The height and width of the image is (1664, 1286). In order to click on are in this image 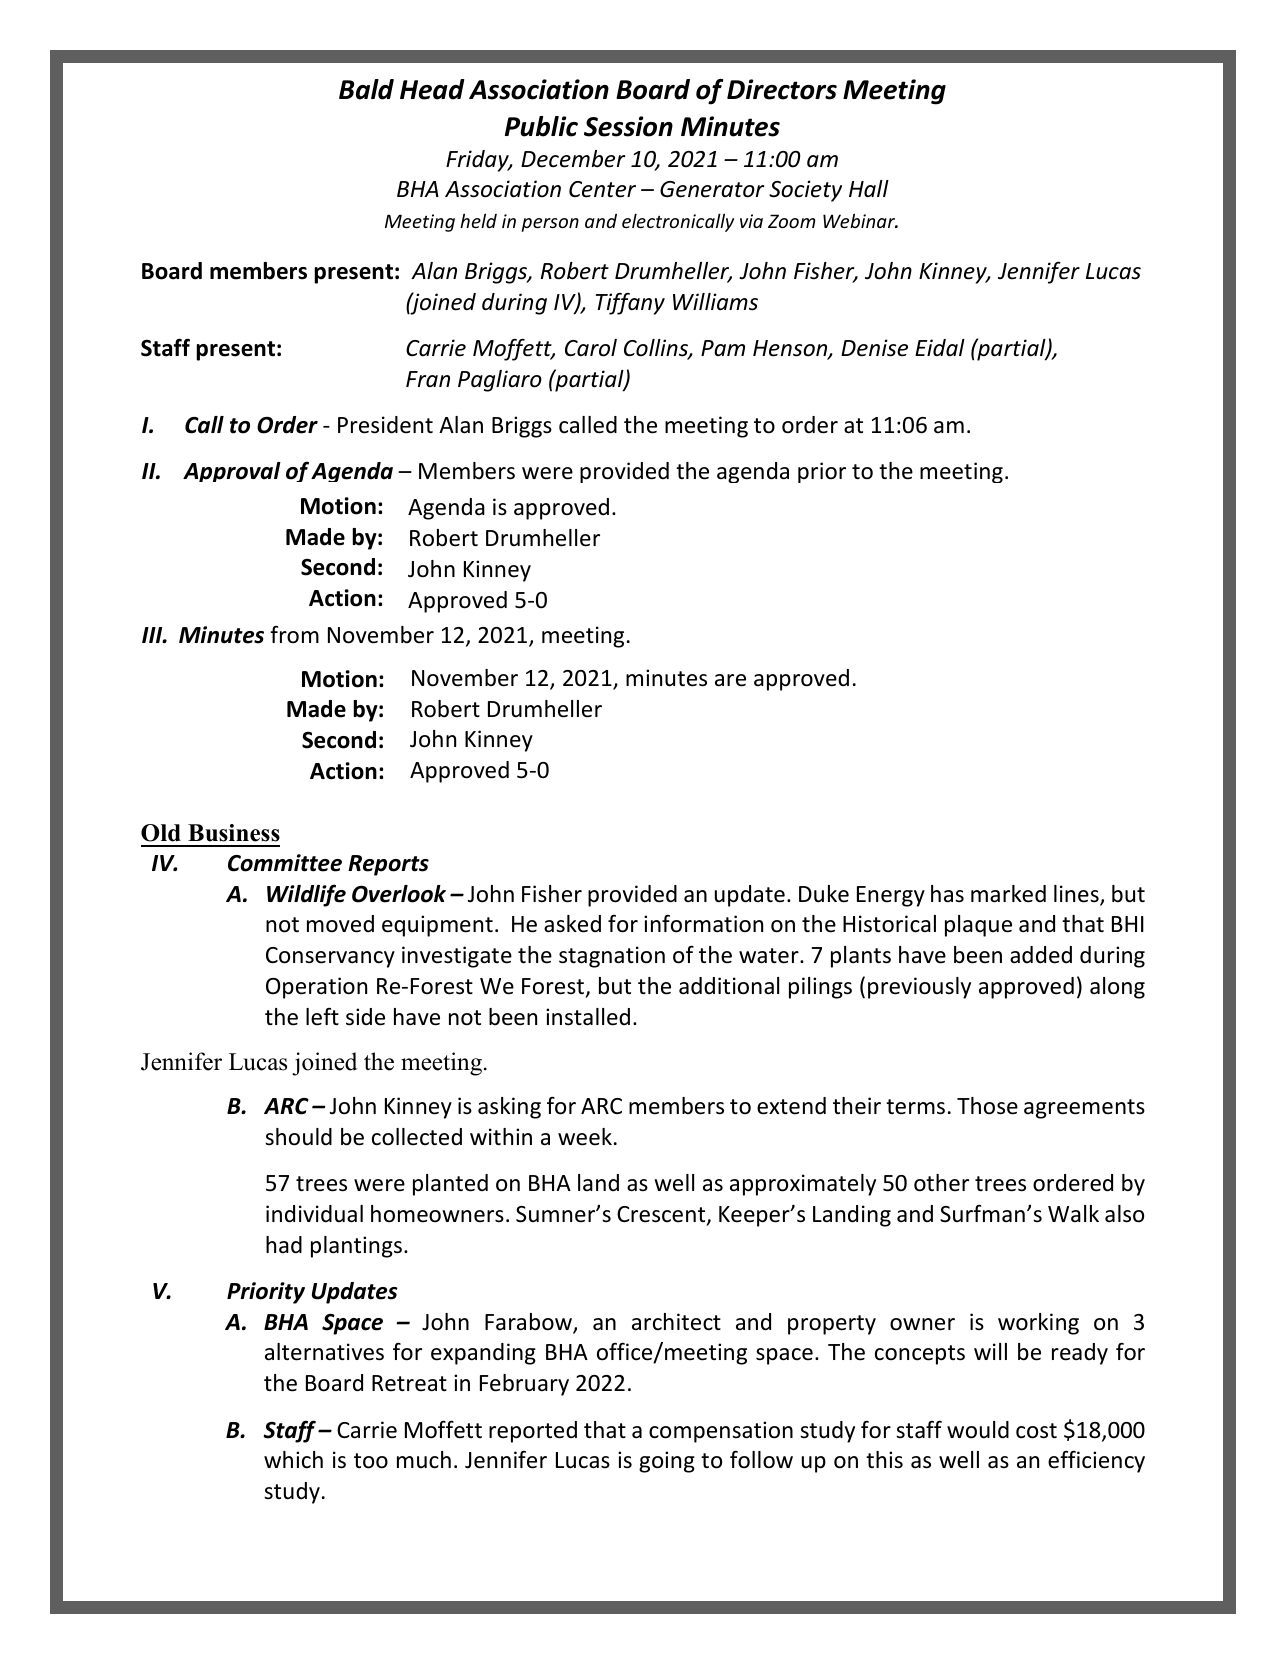, I will do `click(730, 680)`.
